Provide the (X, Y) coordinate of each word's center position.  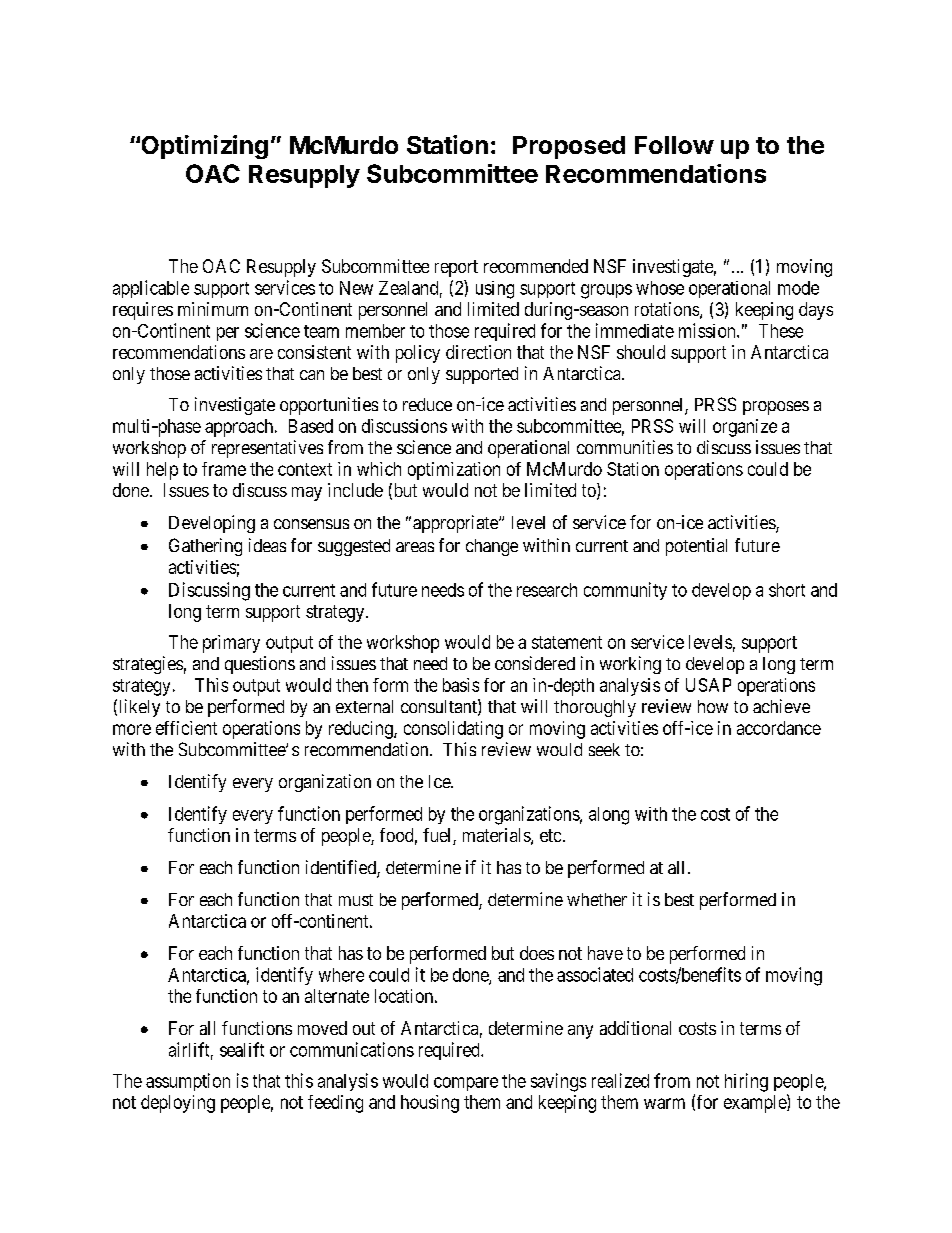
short (787, 590)
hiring (746, 1082)
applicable (151, 289)
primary (231, 644)
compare (466, 1084)
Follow (674, 145)
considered (535, 663)
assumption (188, 1082)
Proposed (569, 147)
